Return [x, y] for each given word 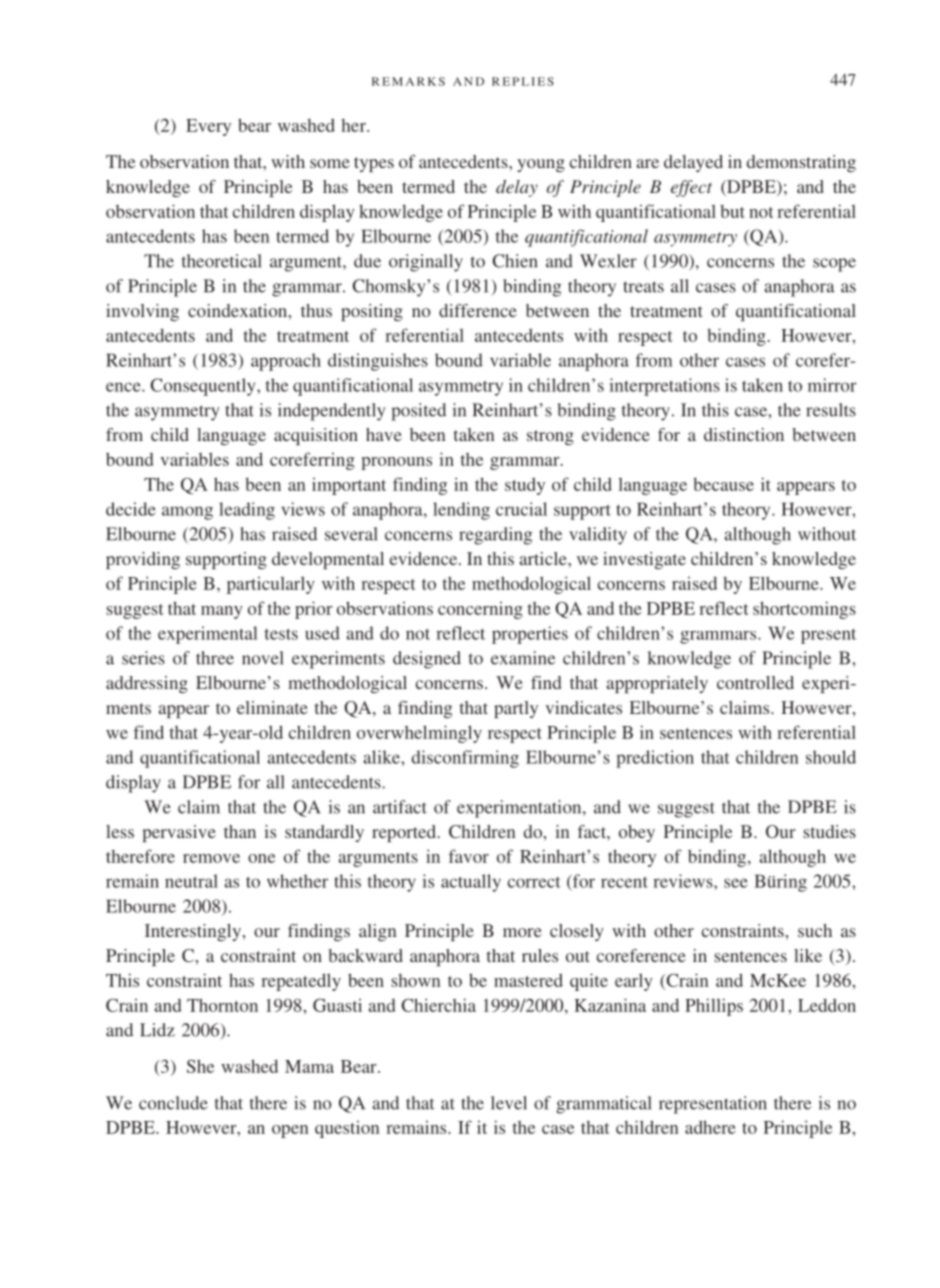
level [509, 1103]
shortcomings [804, 610]
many [222, 612]
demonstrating [801, 163]
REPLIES [523, 81]
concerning [480, 610]
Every [208, 127]
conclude [173, 1103]
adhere [710, 1127]
